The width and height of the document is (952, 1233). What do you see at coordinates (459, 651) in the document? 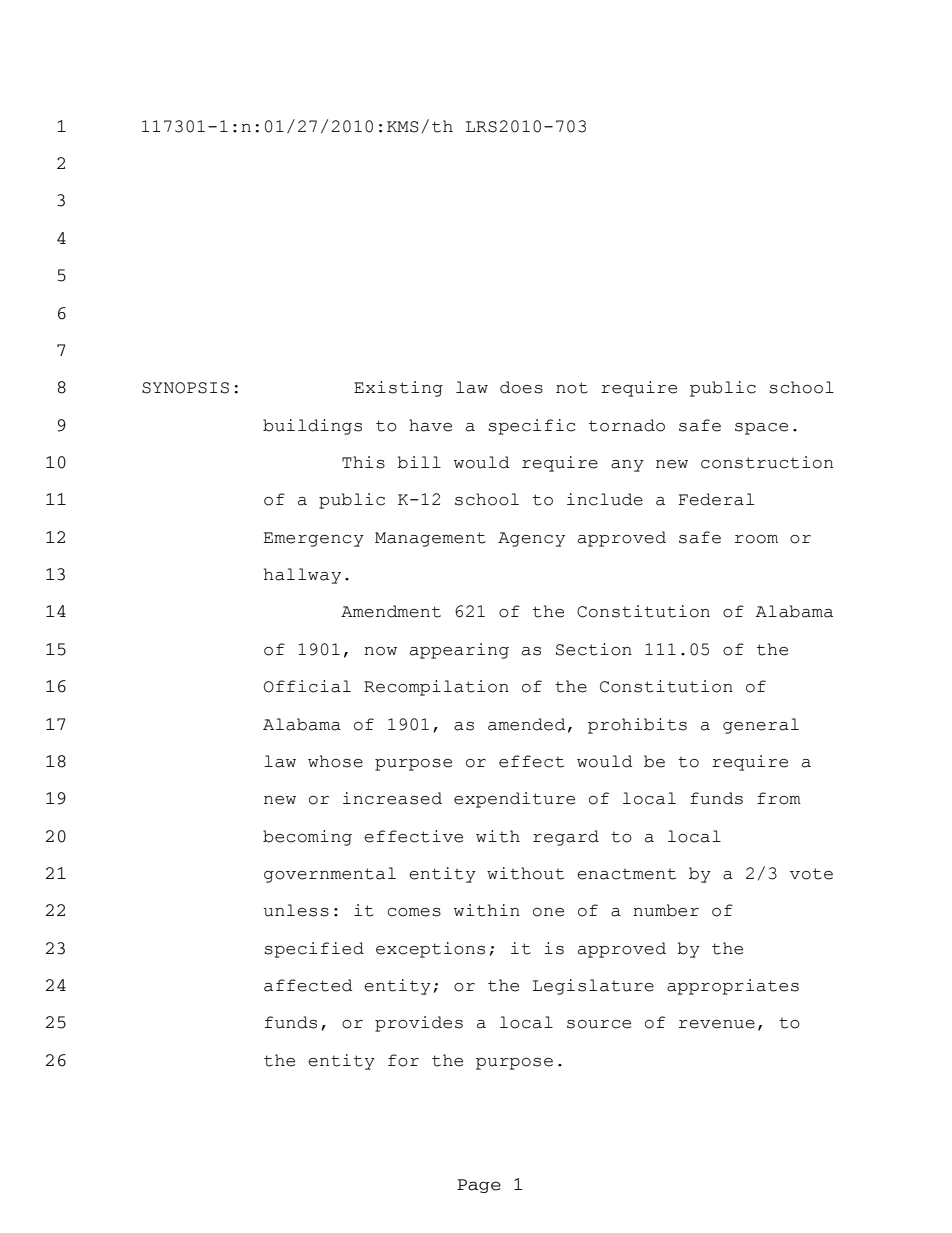
I see `appearing` at bounding box center [459, 651].
